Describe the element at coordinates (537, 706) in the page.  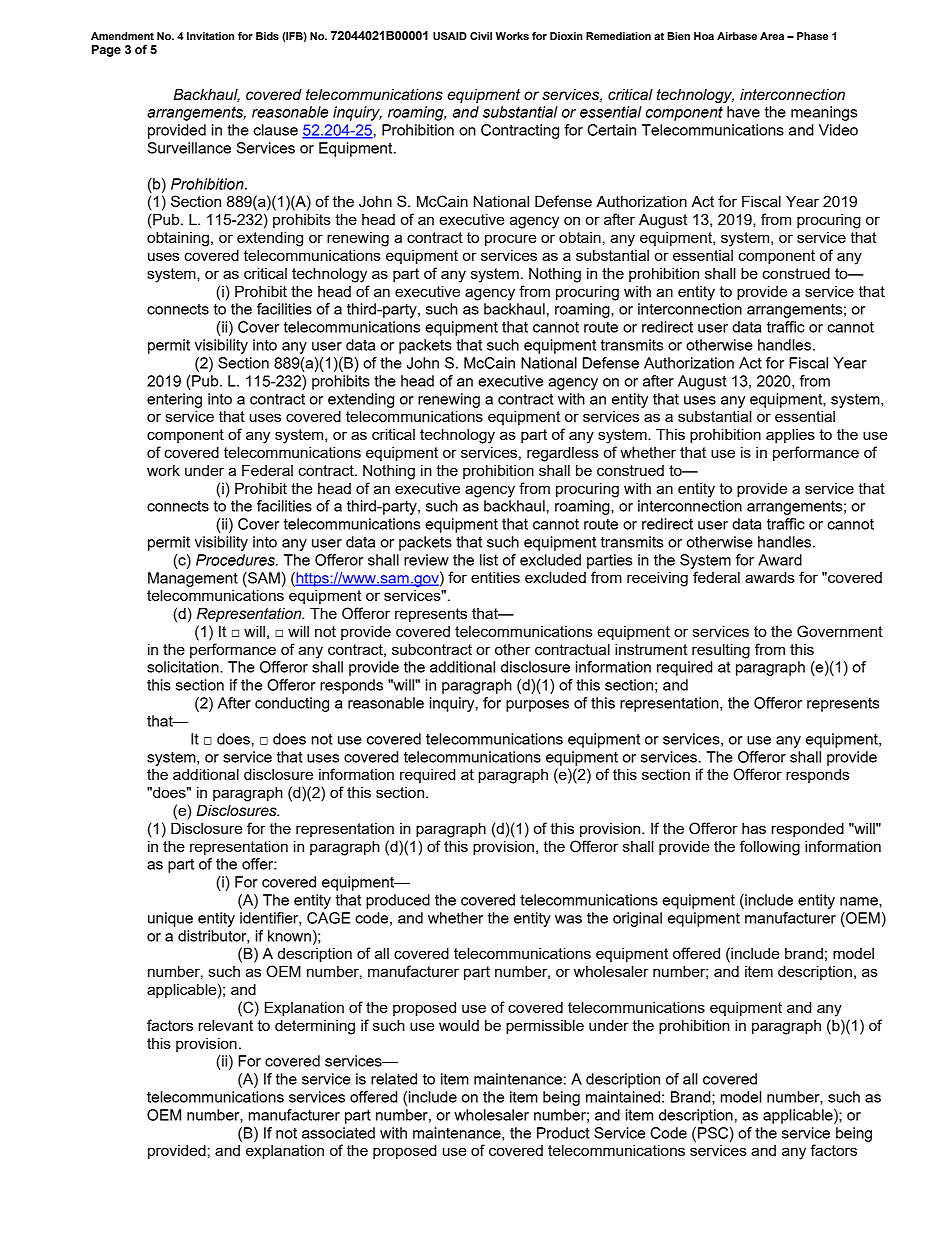
I see `purposes` at that location.
